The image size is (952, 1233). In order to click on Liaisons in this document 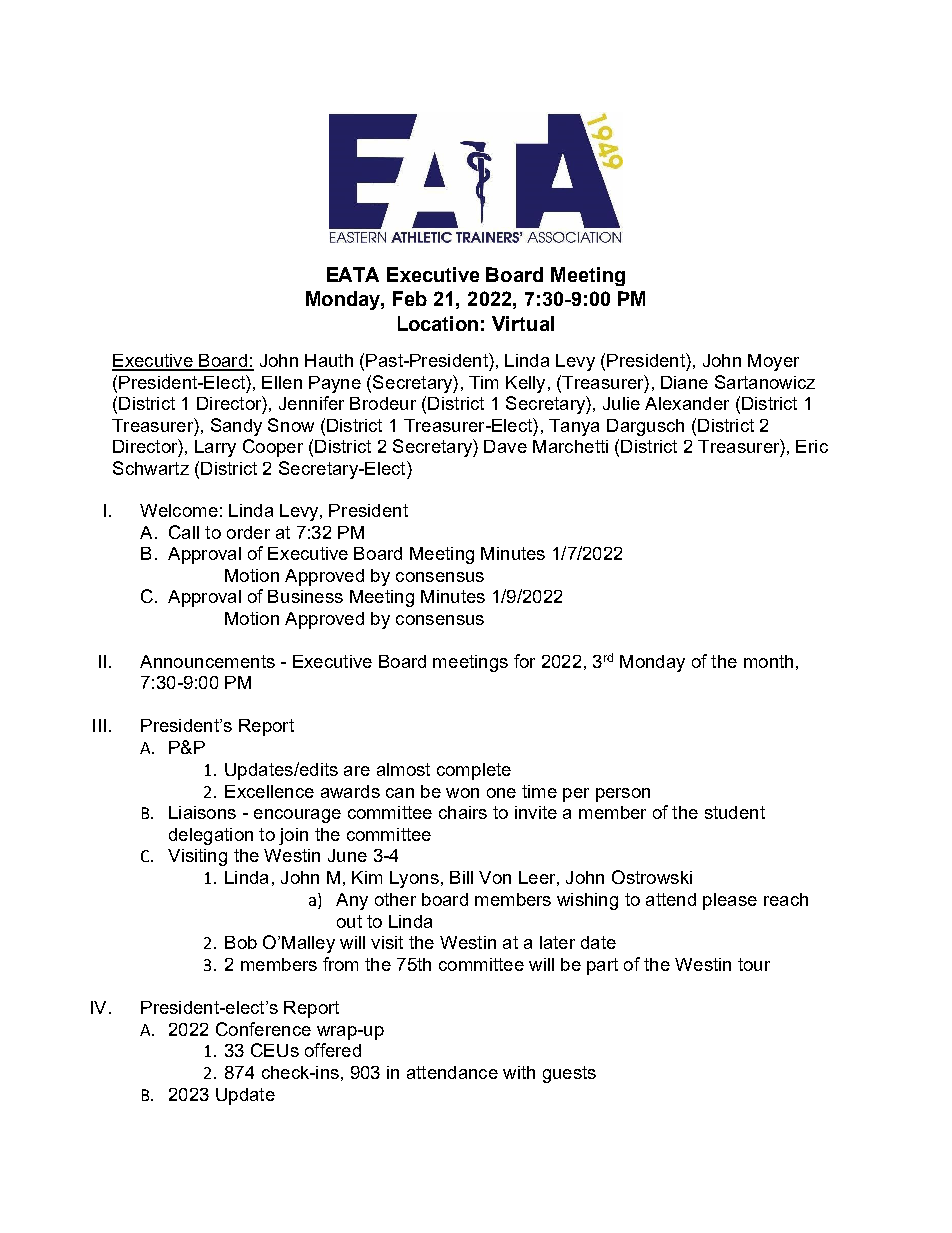, I will do `click(202, 812)`.
